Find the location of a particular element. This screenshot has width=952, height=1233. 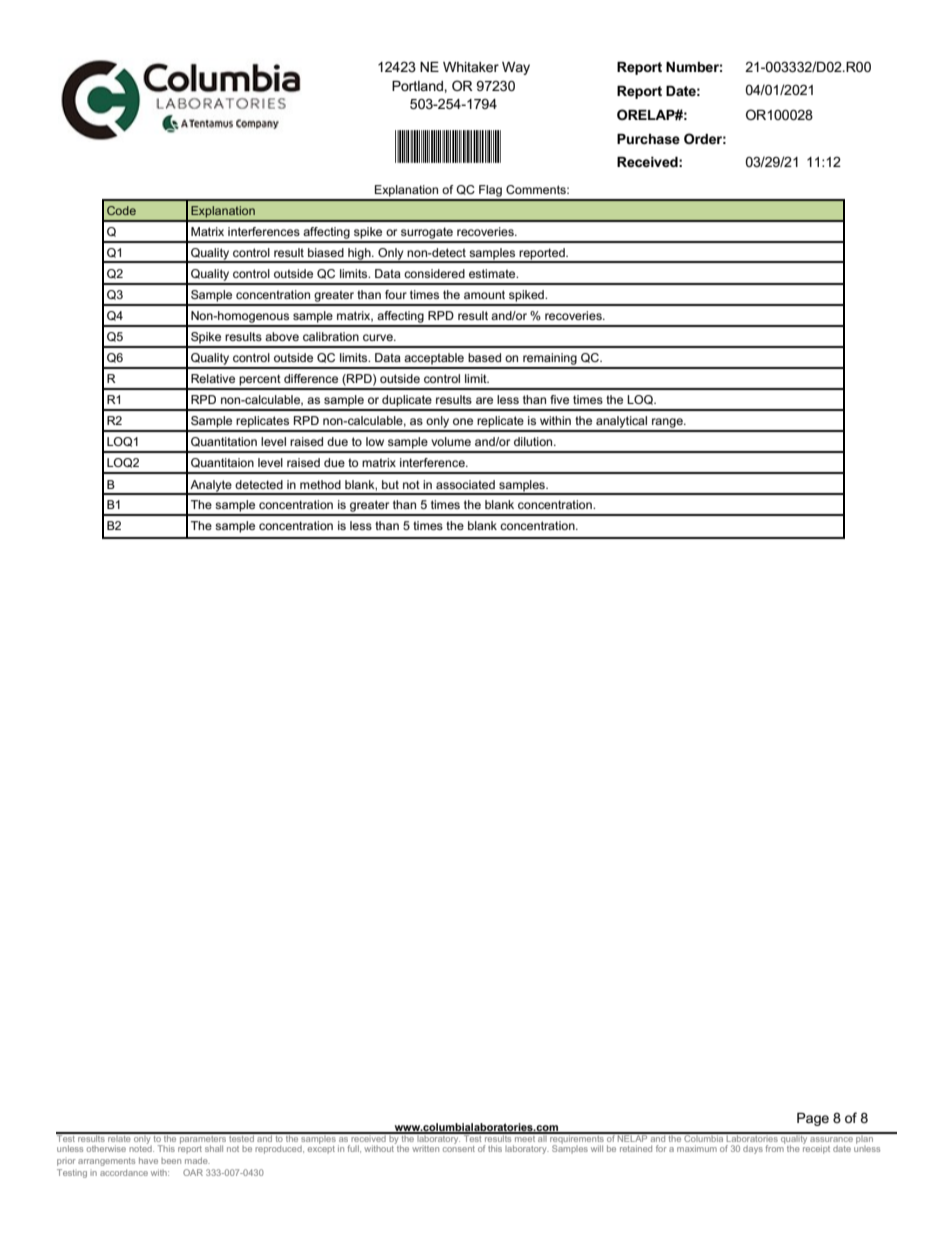

maximum is located at coordinates (697, 1148).
